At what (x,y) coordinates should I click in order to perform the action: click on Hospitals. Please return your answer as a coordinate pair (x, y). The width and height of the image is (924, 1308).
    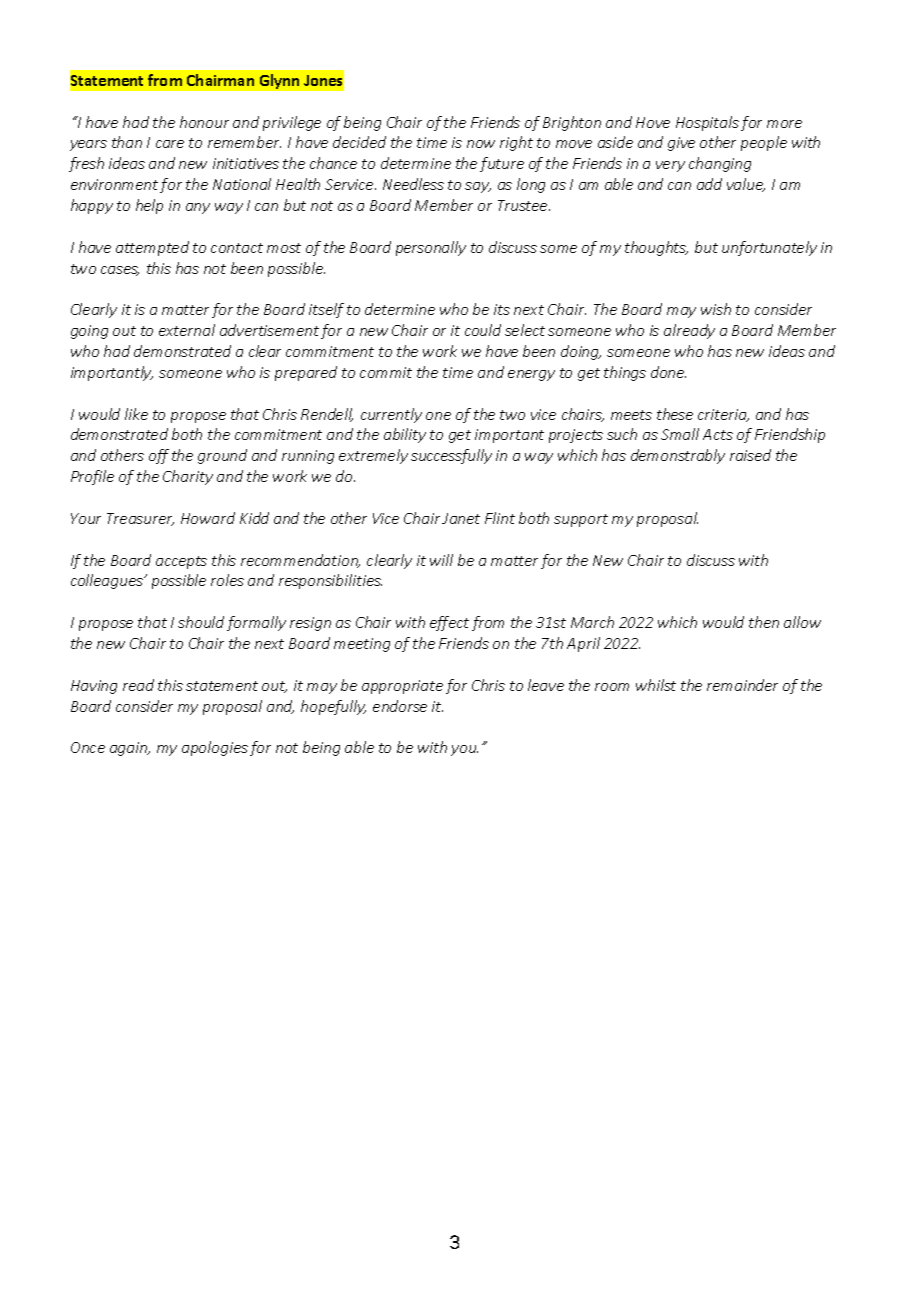
    Looking at the image, I should click on (707, 123).
